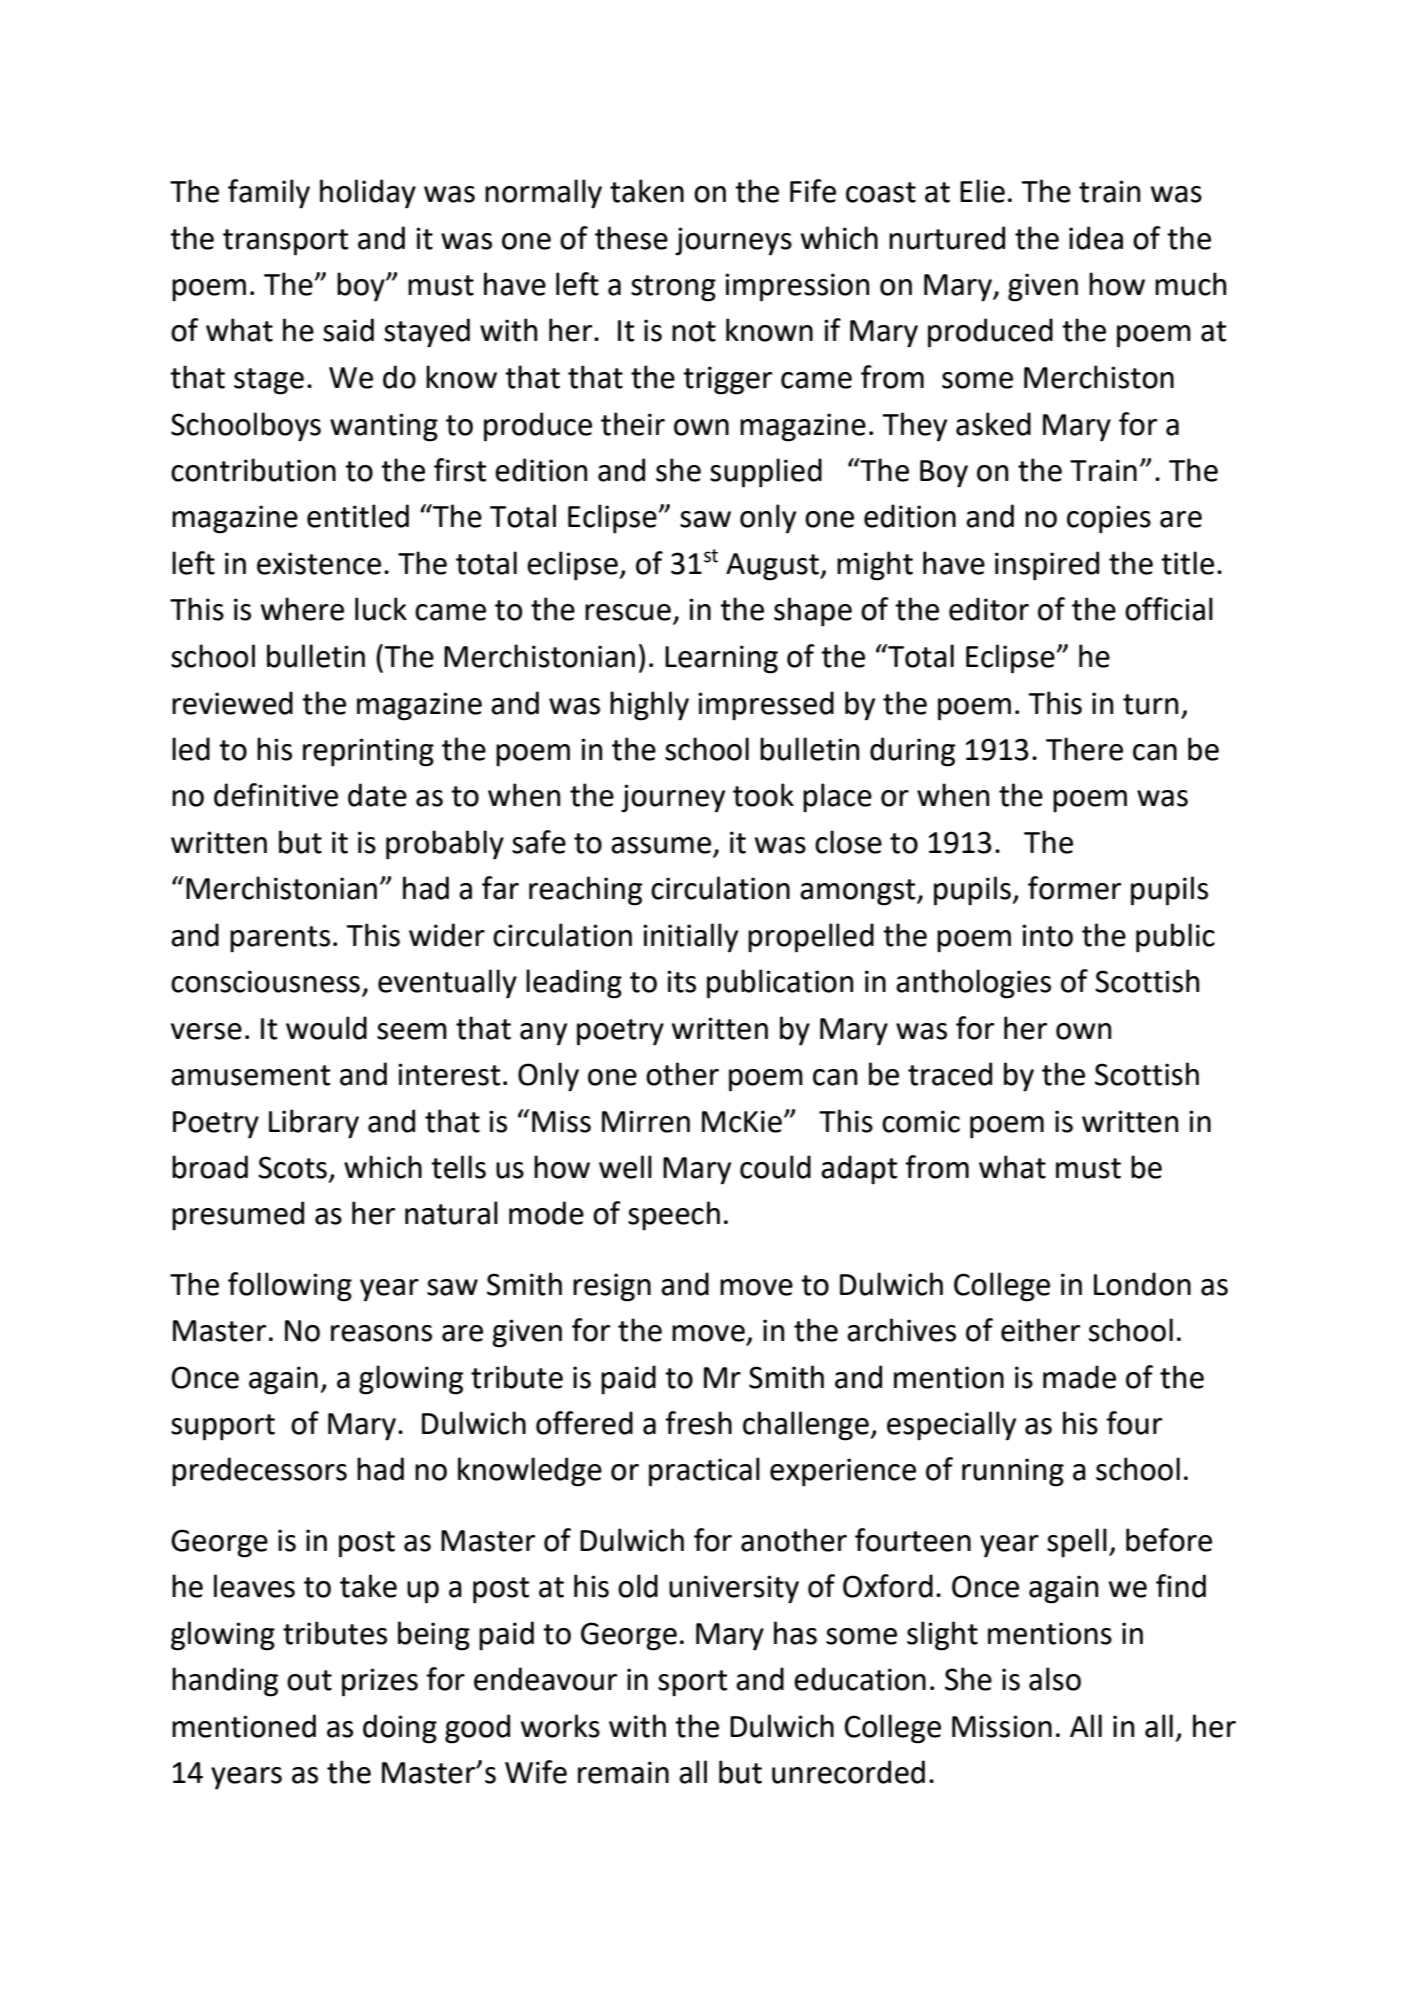  What do you see at coordinates (681, 981) in the screenshot?
I see `its` at bounding box center [681, 981].
